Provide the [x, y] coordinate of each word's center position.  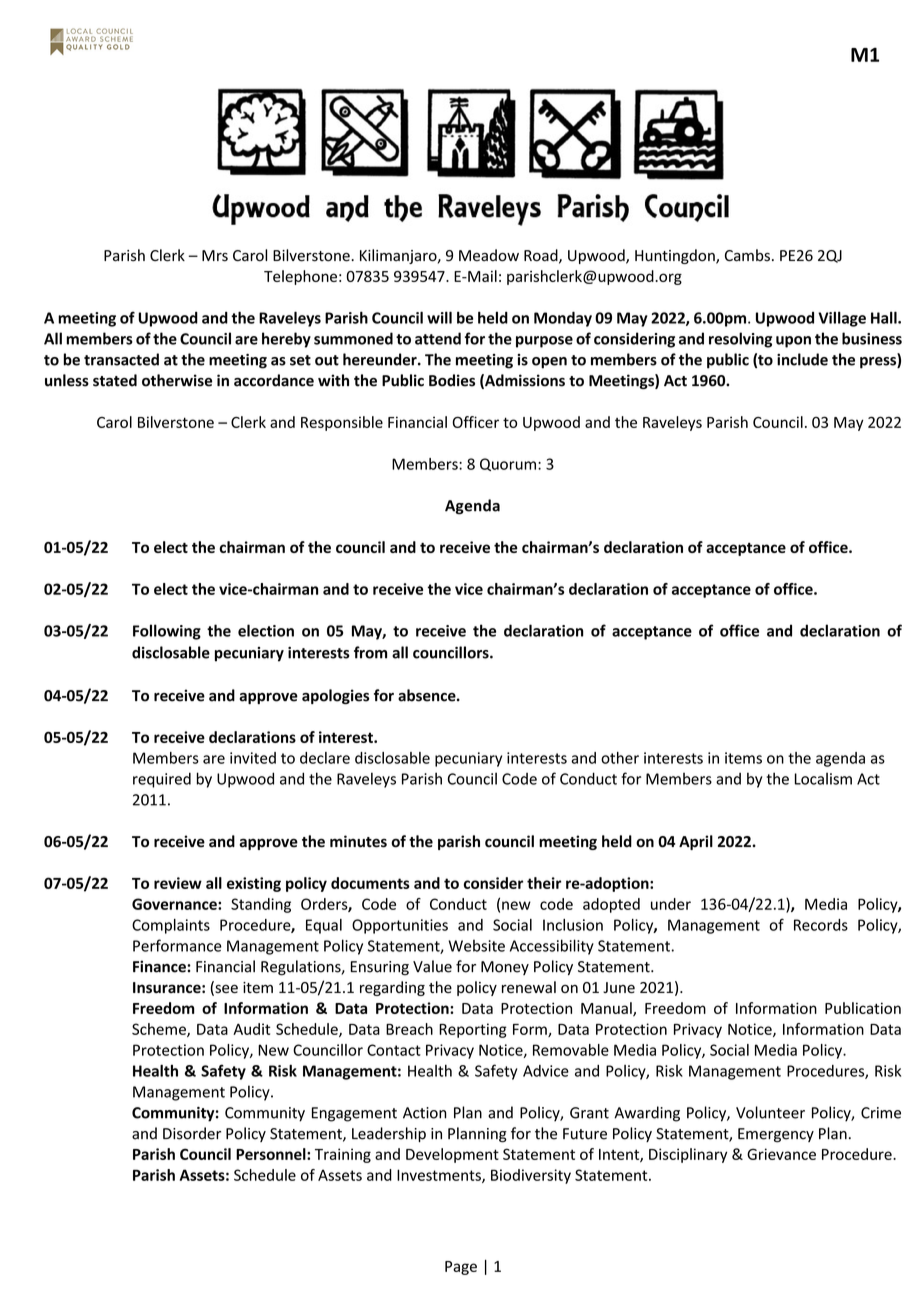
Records [821, 925]
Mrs [215, 256]
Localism [823, 778]
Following [167, 632]
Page [461, 1268]
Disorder [192, 1133]
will [439, 317]
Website [476, 945]
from [370, 652]
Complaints [171, 926]
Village [842, 319]
